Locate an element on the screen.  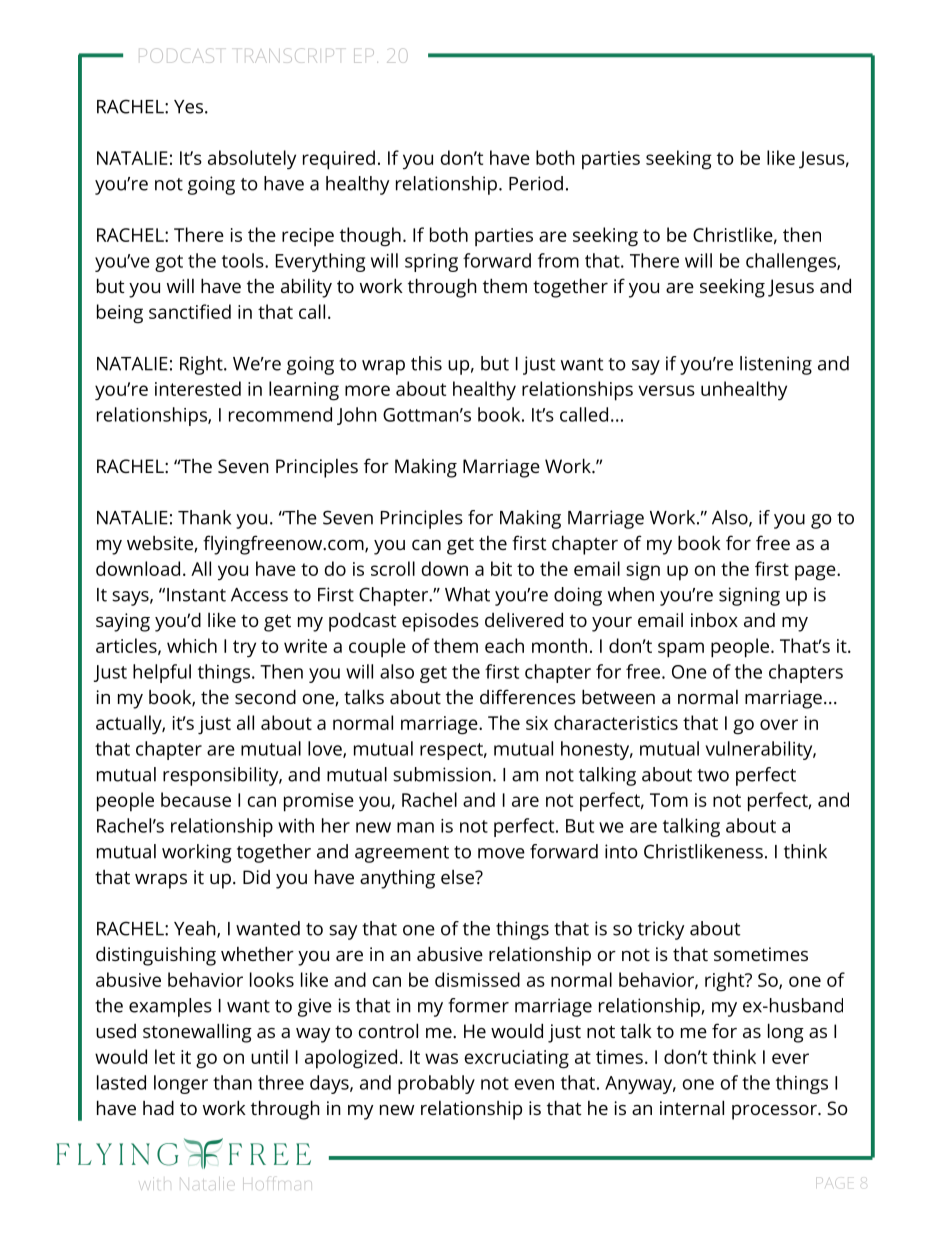
probably is located at coordinates (436, 1084).
